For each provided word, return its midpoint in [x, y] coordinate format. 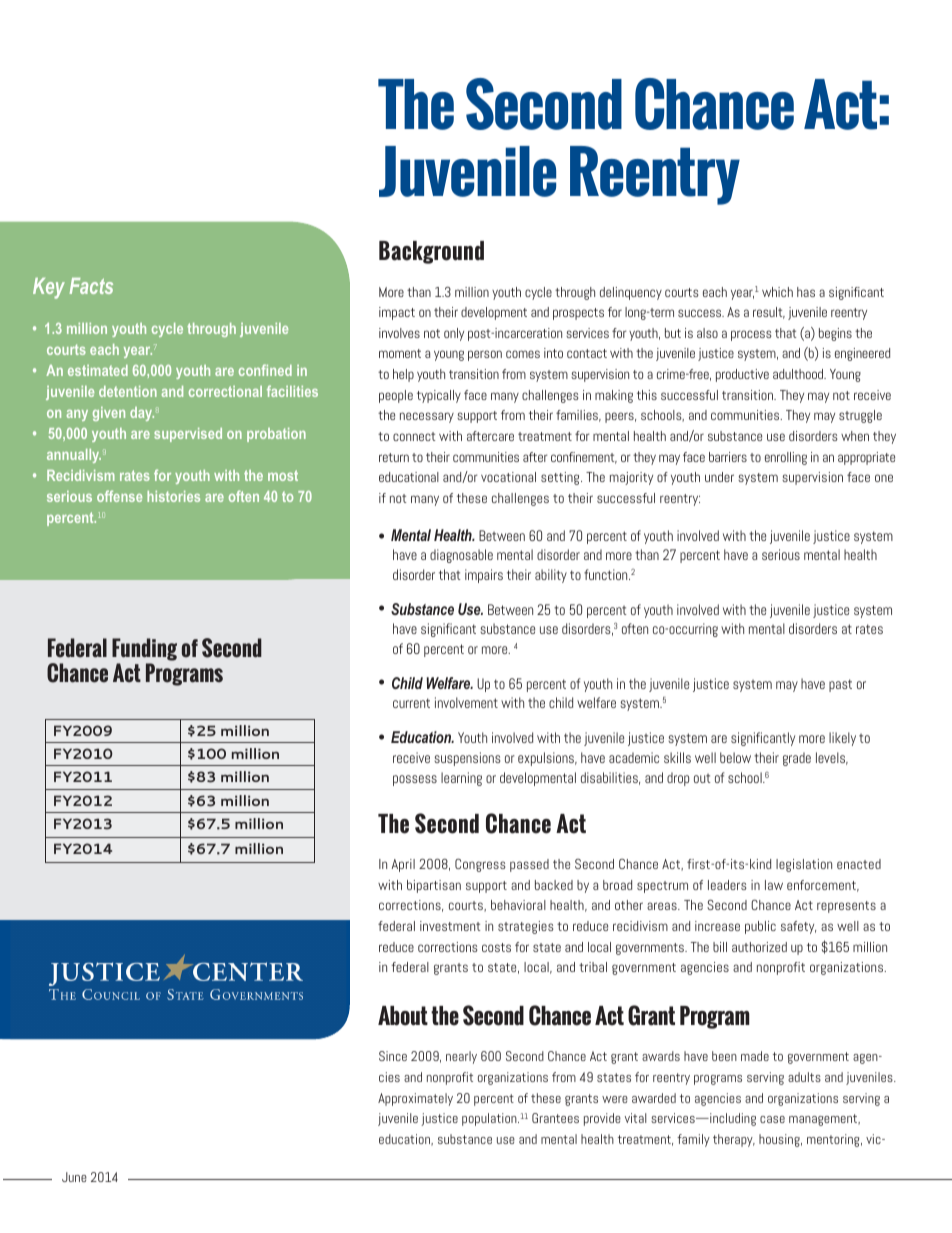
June [74, 1177]
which [777, 292]
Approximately [415, 1099]
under [719, 477]
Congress [480, 865]
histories [173, 496]
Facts [91, 286]
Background [431, 252]
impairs [484, 576]
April [403, 865]
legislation [804, 865]
